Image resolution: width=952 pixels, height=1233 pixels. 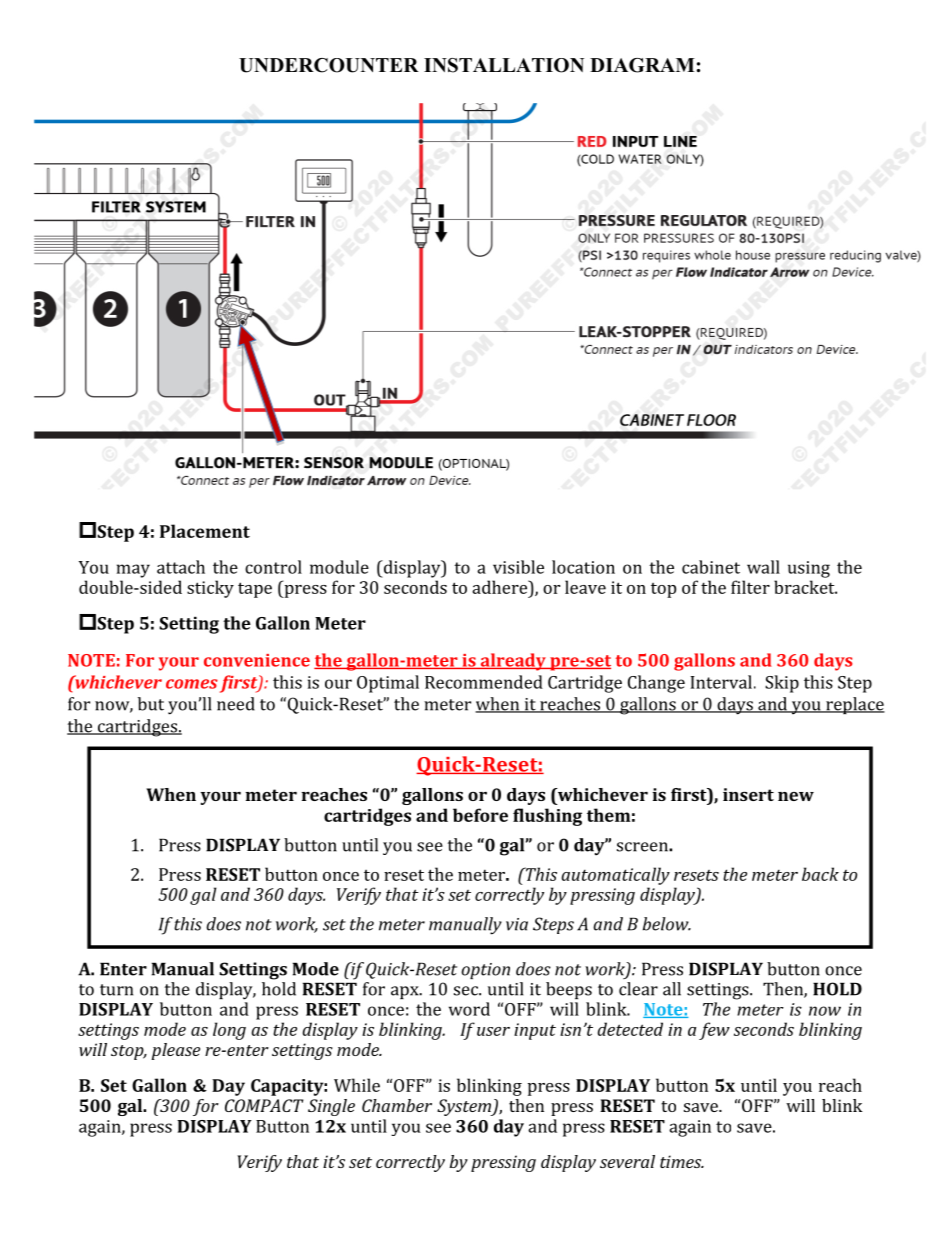 I want to click on COMPACT, so click(x=264, y=1105).
